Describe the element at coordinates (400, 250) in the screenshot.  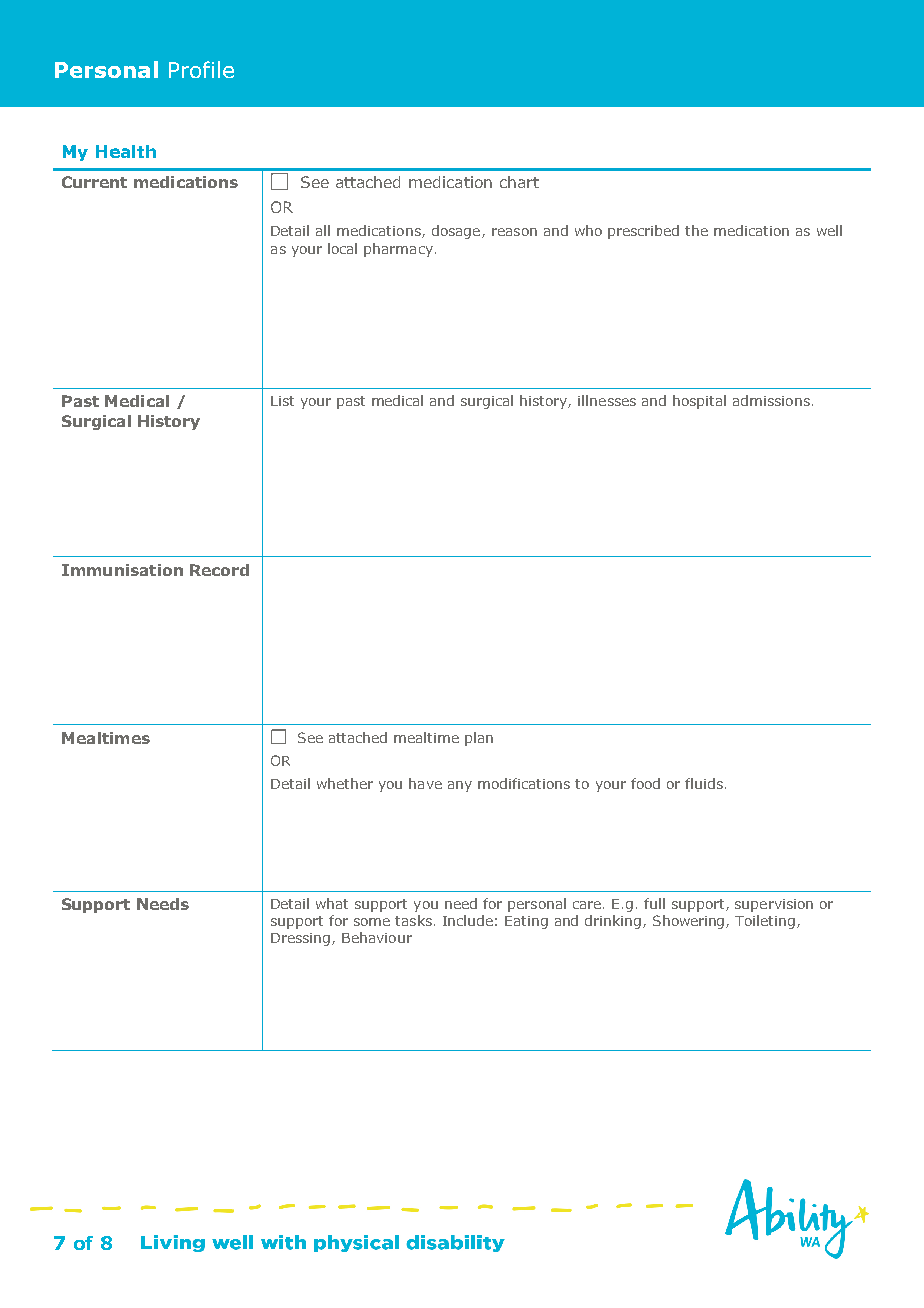
I see `pharmacy` at that location.
